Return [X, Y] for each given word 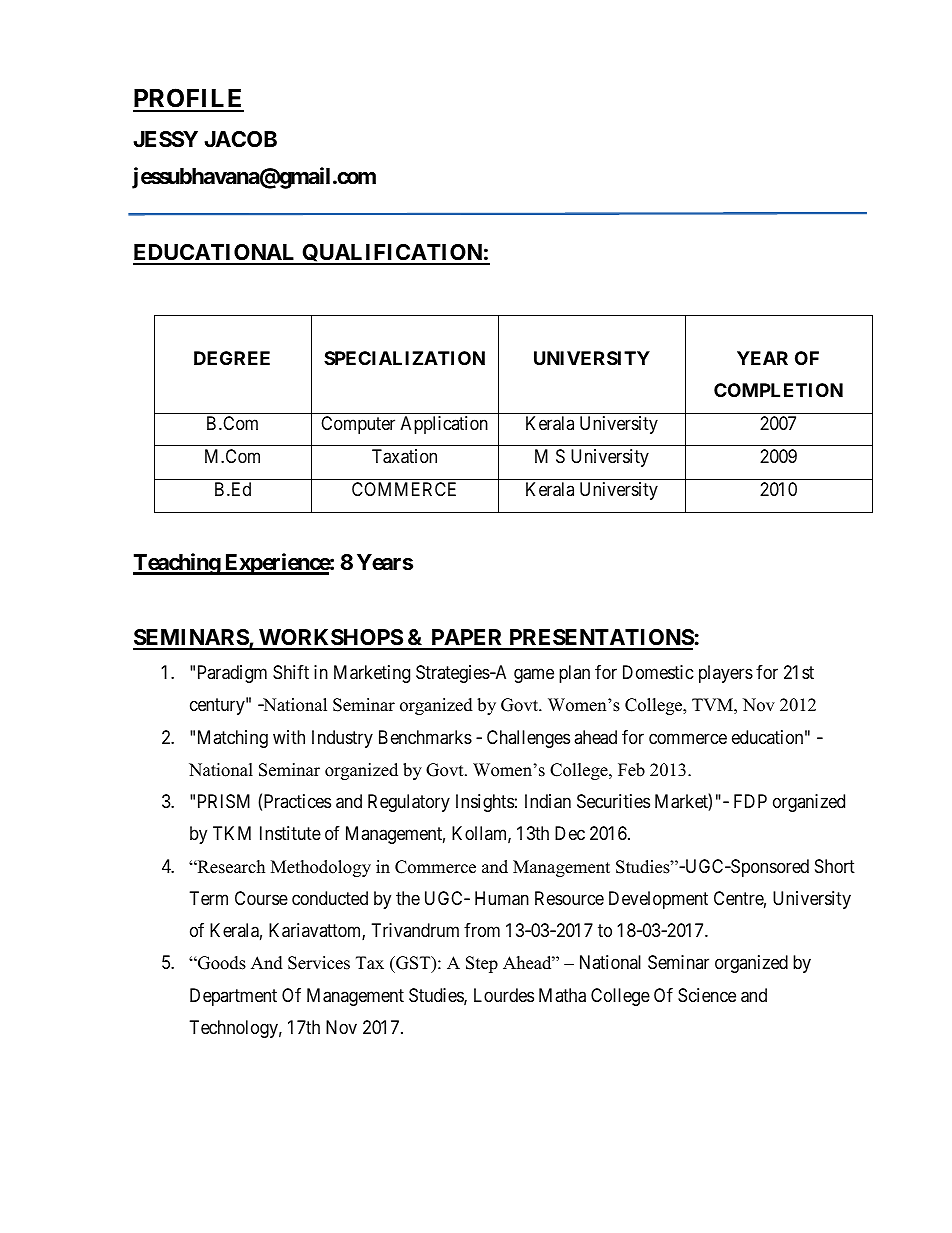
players [726, 674]
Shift [291, 672]
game [534, 676]
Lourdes [504, 995]
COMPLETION [778, 390]
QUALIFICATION [392, 254]
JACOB [240, 139]
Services [319, 963]
